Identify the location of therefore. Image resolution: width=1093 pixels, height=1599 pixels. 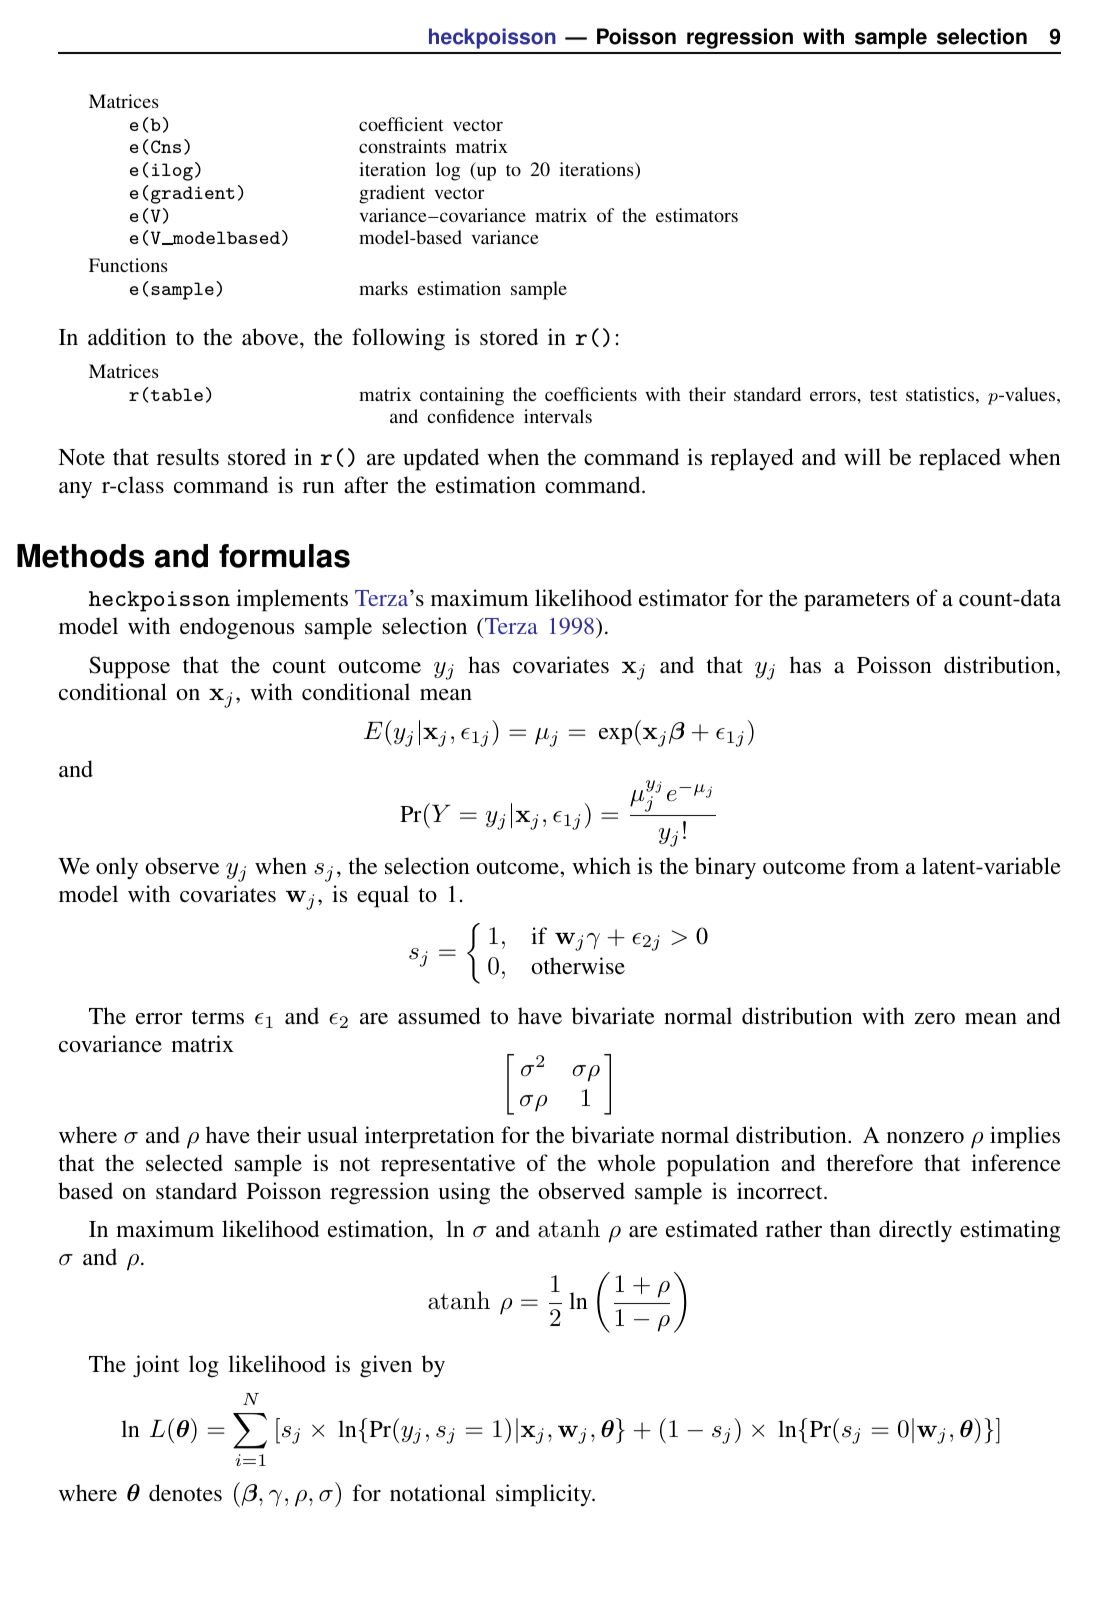
(870, 1162).
